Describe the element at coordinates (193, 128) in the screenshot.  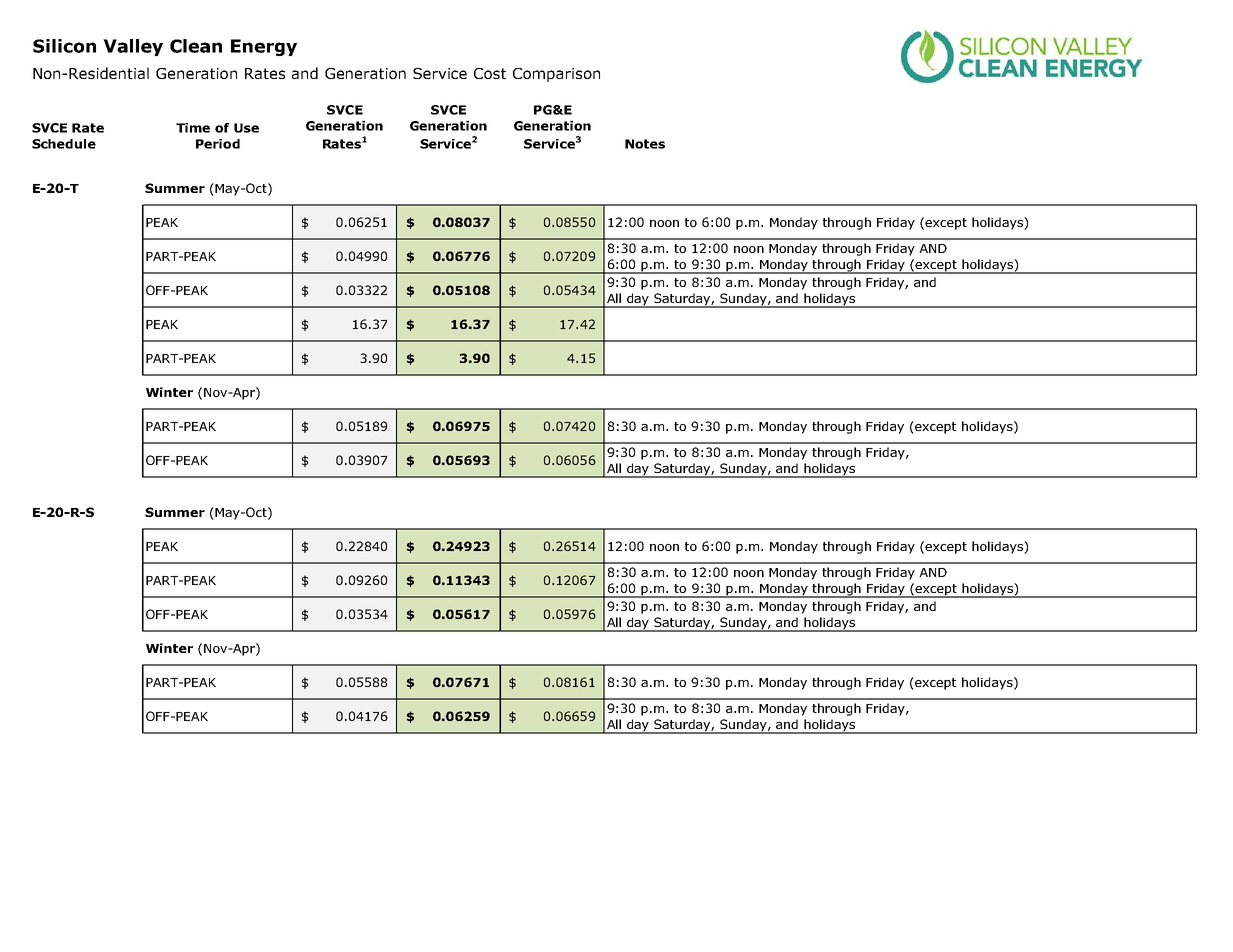
I see `Time` at that location.
